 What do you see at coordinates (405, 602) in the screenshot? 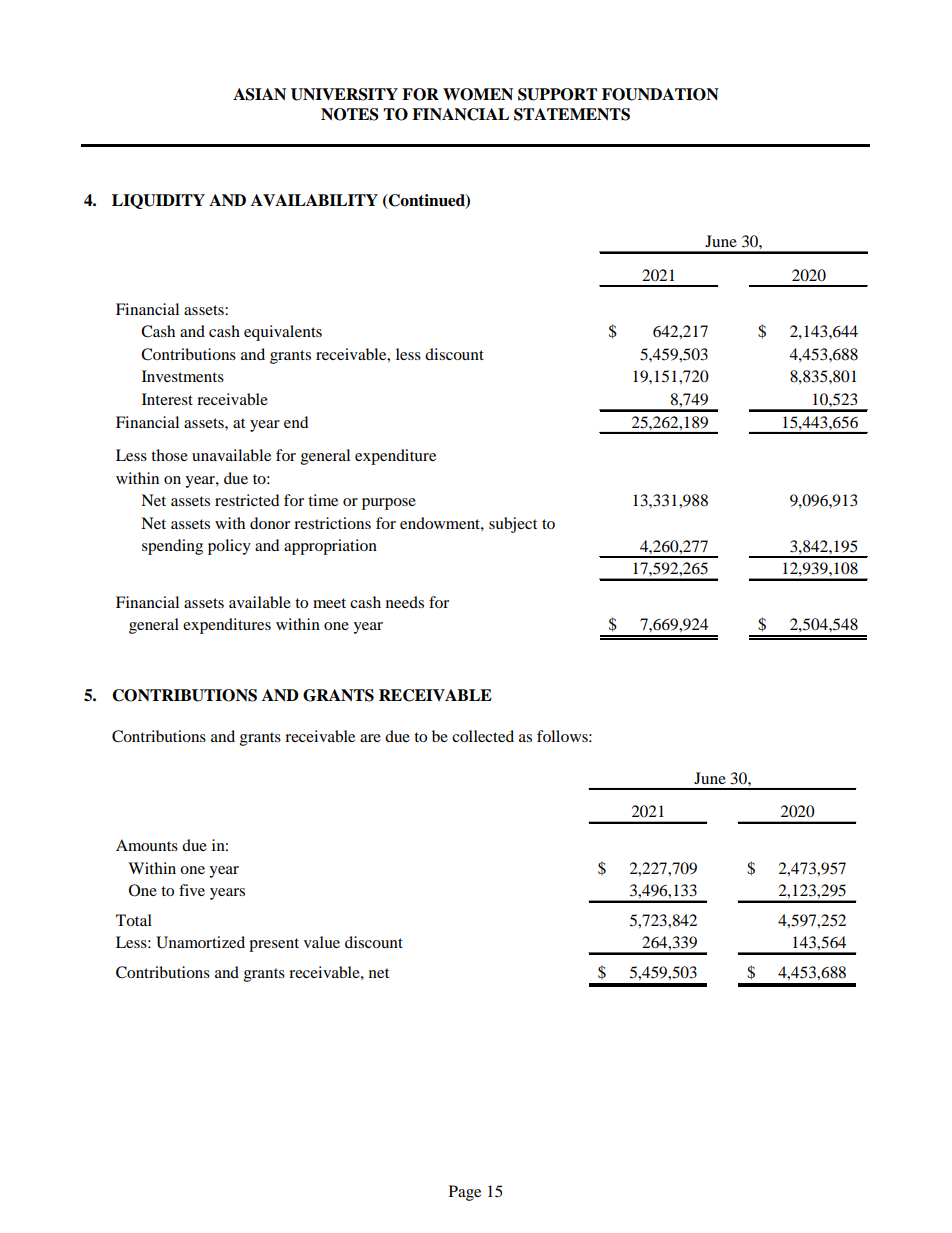
I see `needs` at bounding box center [405, 602].
